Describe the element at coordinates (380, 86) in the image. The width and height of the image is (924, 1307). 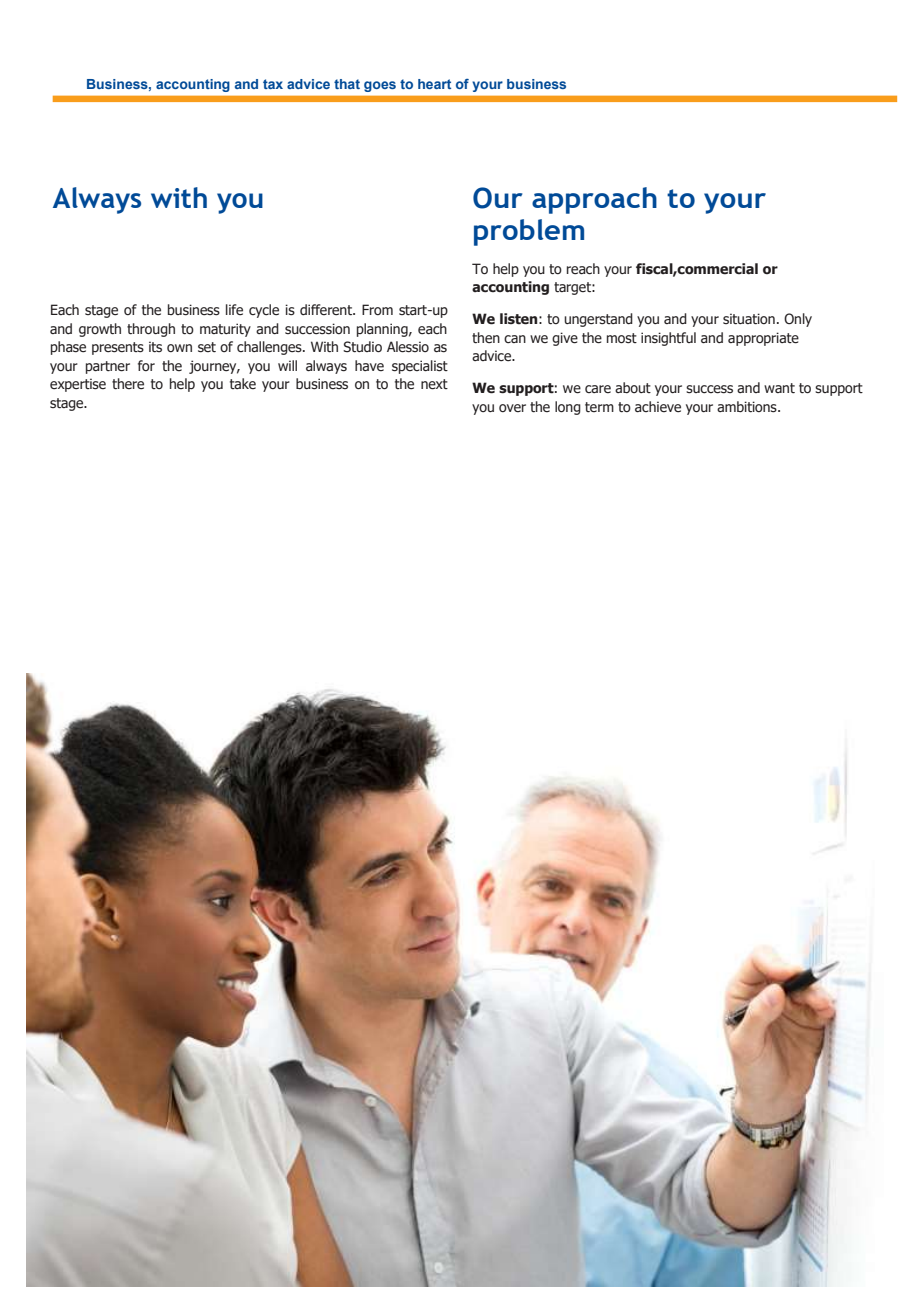
I see `goes` at that location.
